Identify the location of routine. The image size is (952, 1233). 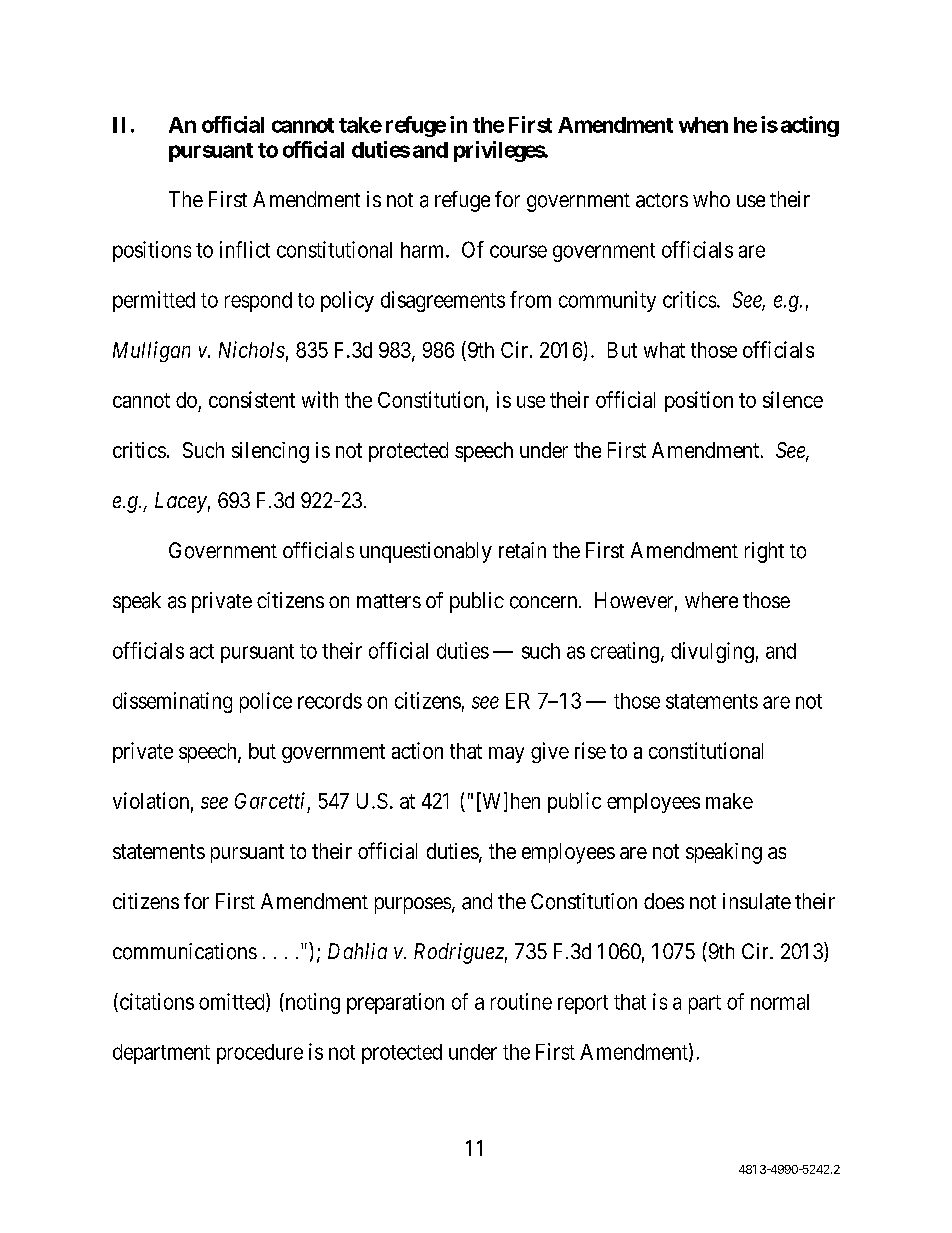
(521, 1001).
